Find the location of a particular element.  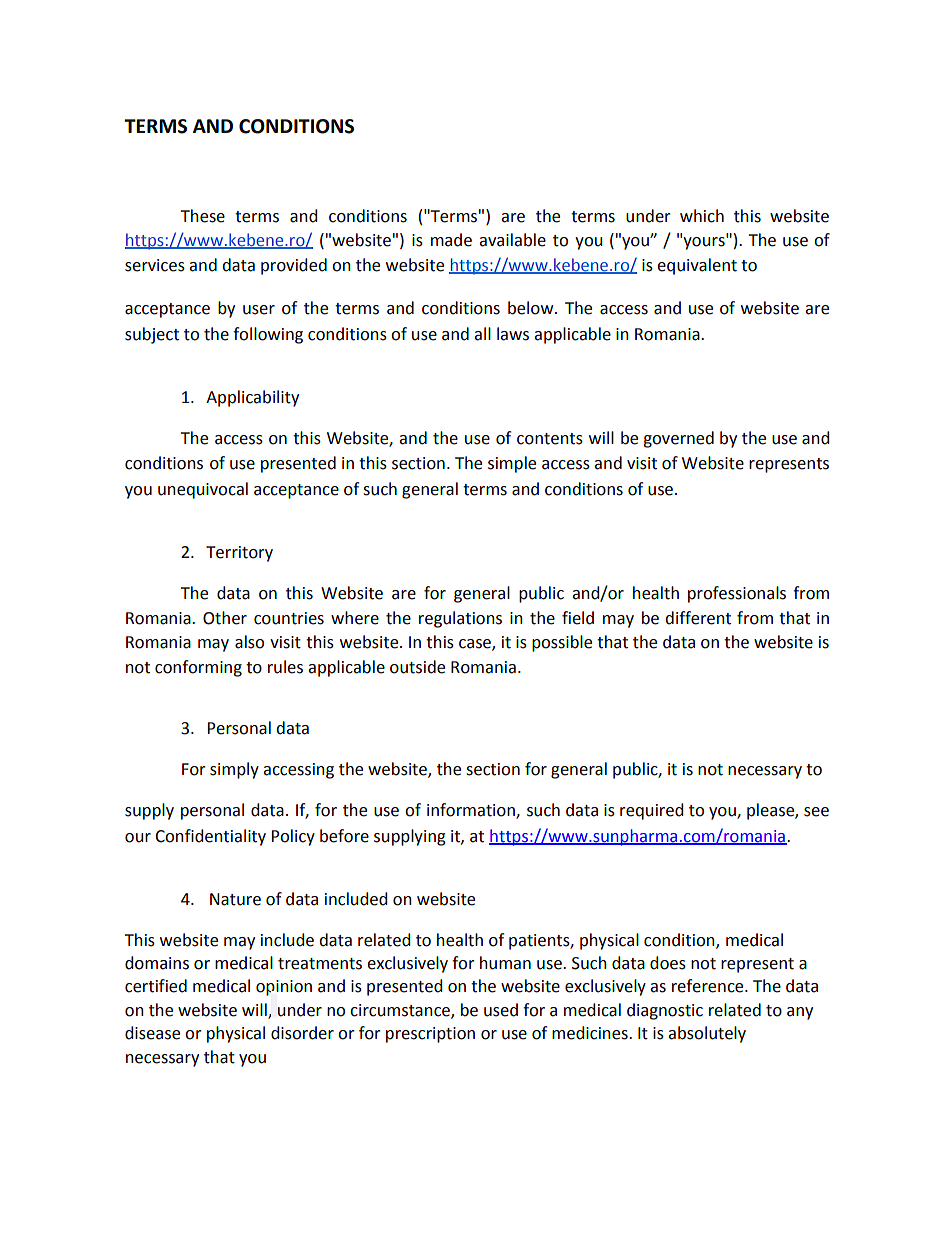

reference is located at coordinates (709, 986).
